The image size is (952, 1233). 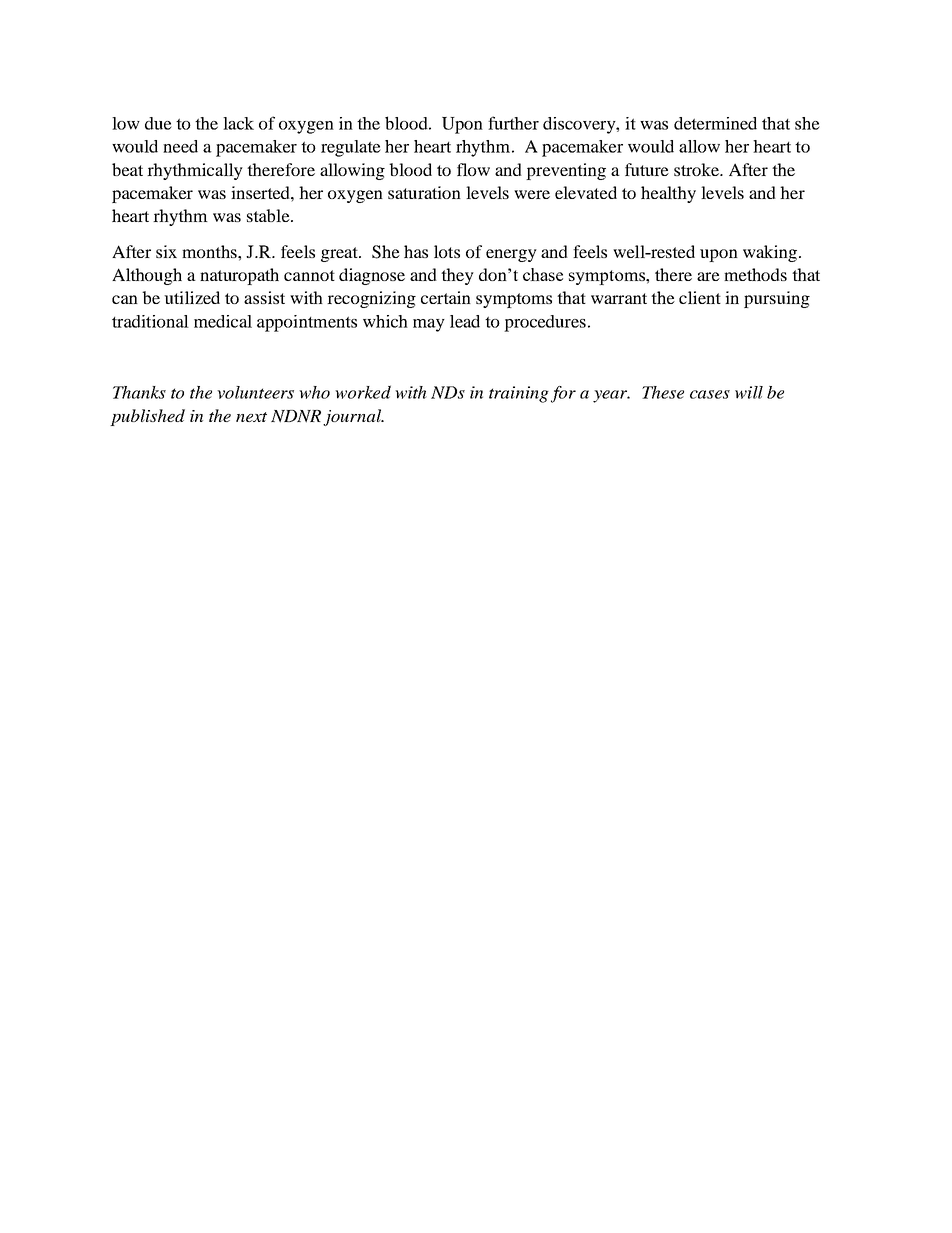 I want to click on determined, so click(x=715, y=123).
